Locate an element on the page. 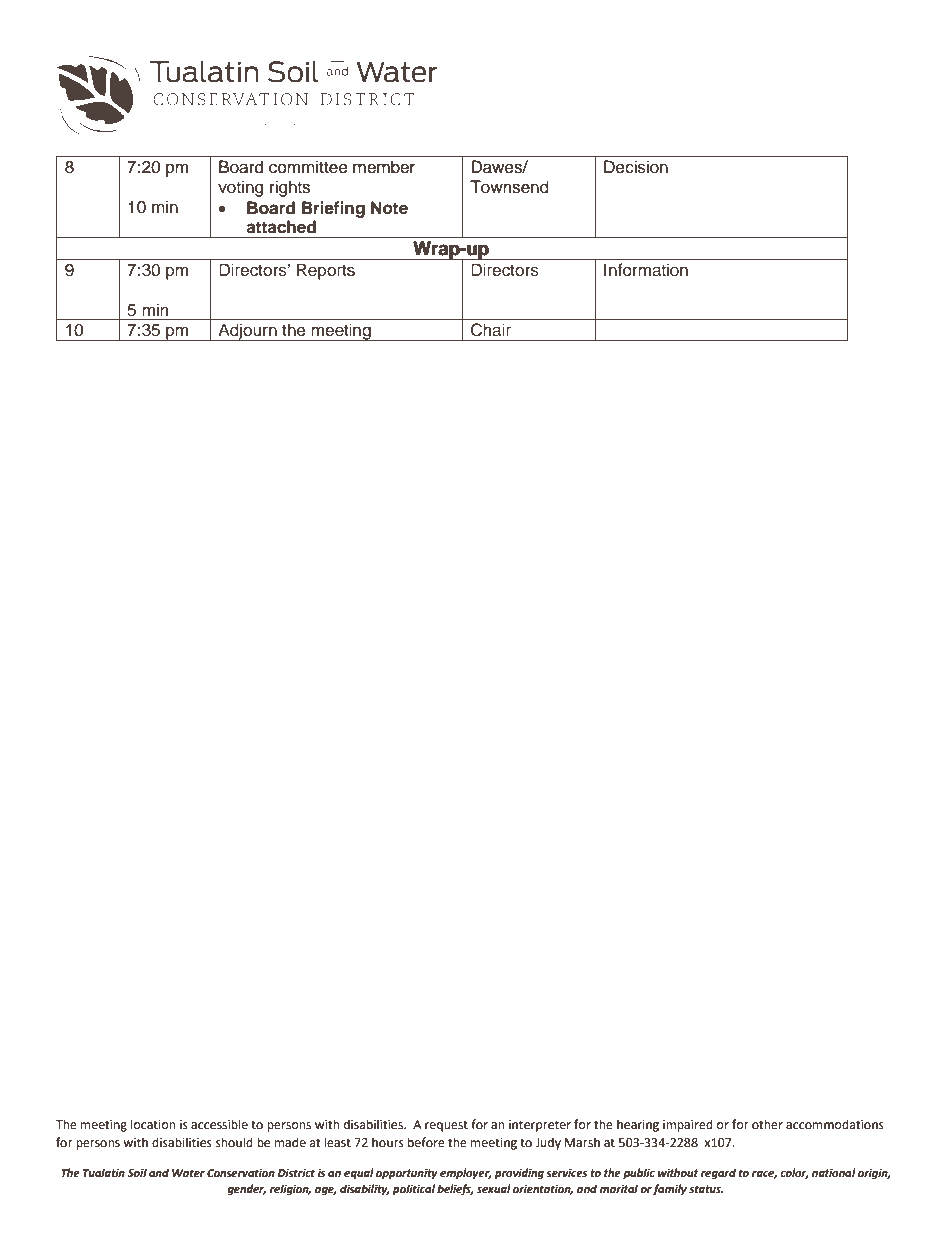 The image size is (952, 1233). Water is located at coordinates (188, 1173).
